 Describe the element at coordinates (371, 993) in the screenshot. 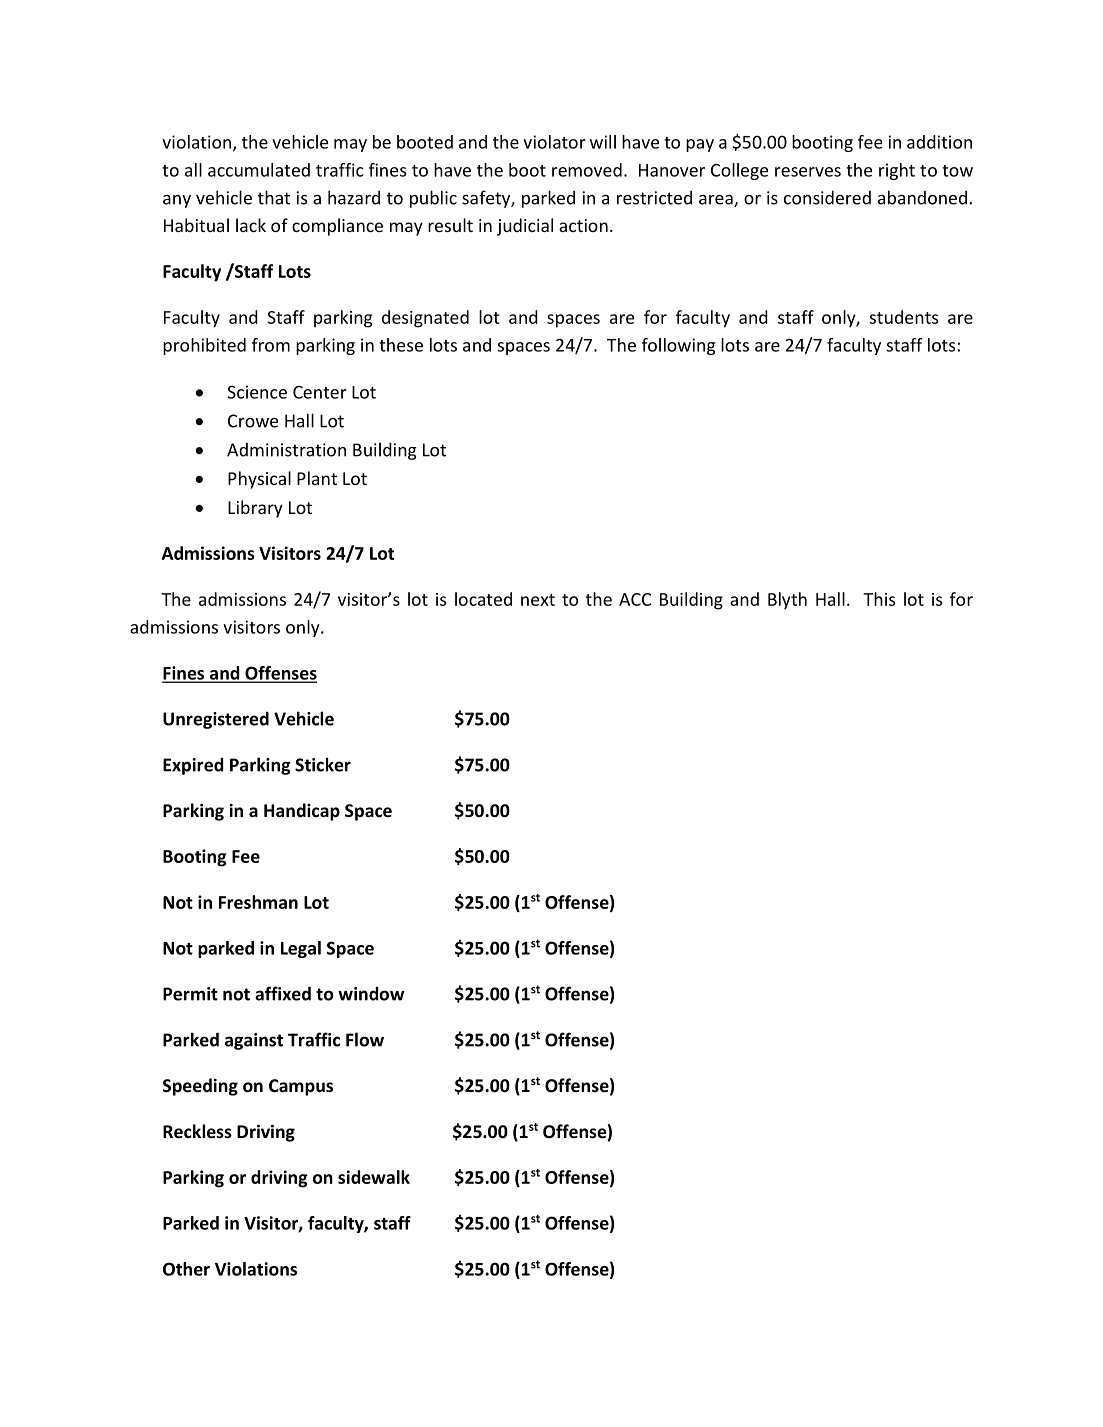

I see `window` at that location.
